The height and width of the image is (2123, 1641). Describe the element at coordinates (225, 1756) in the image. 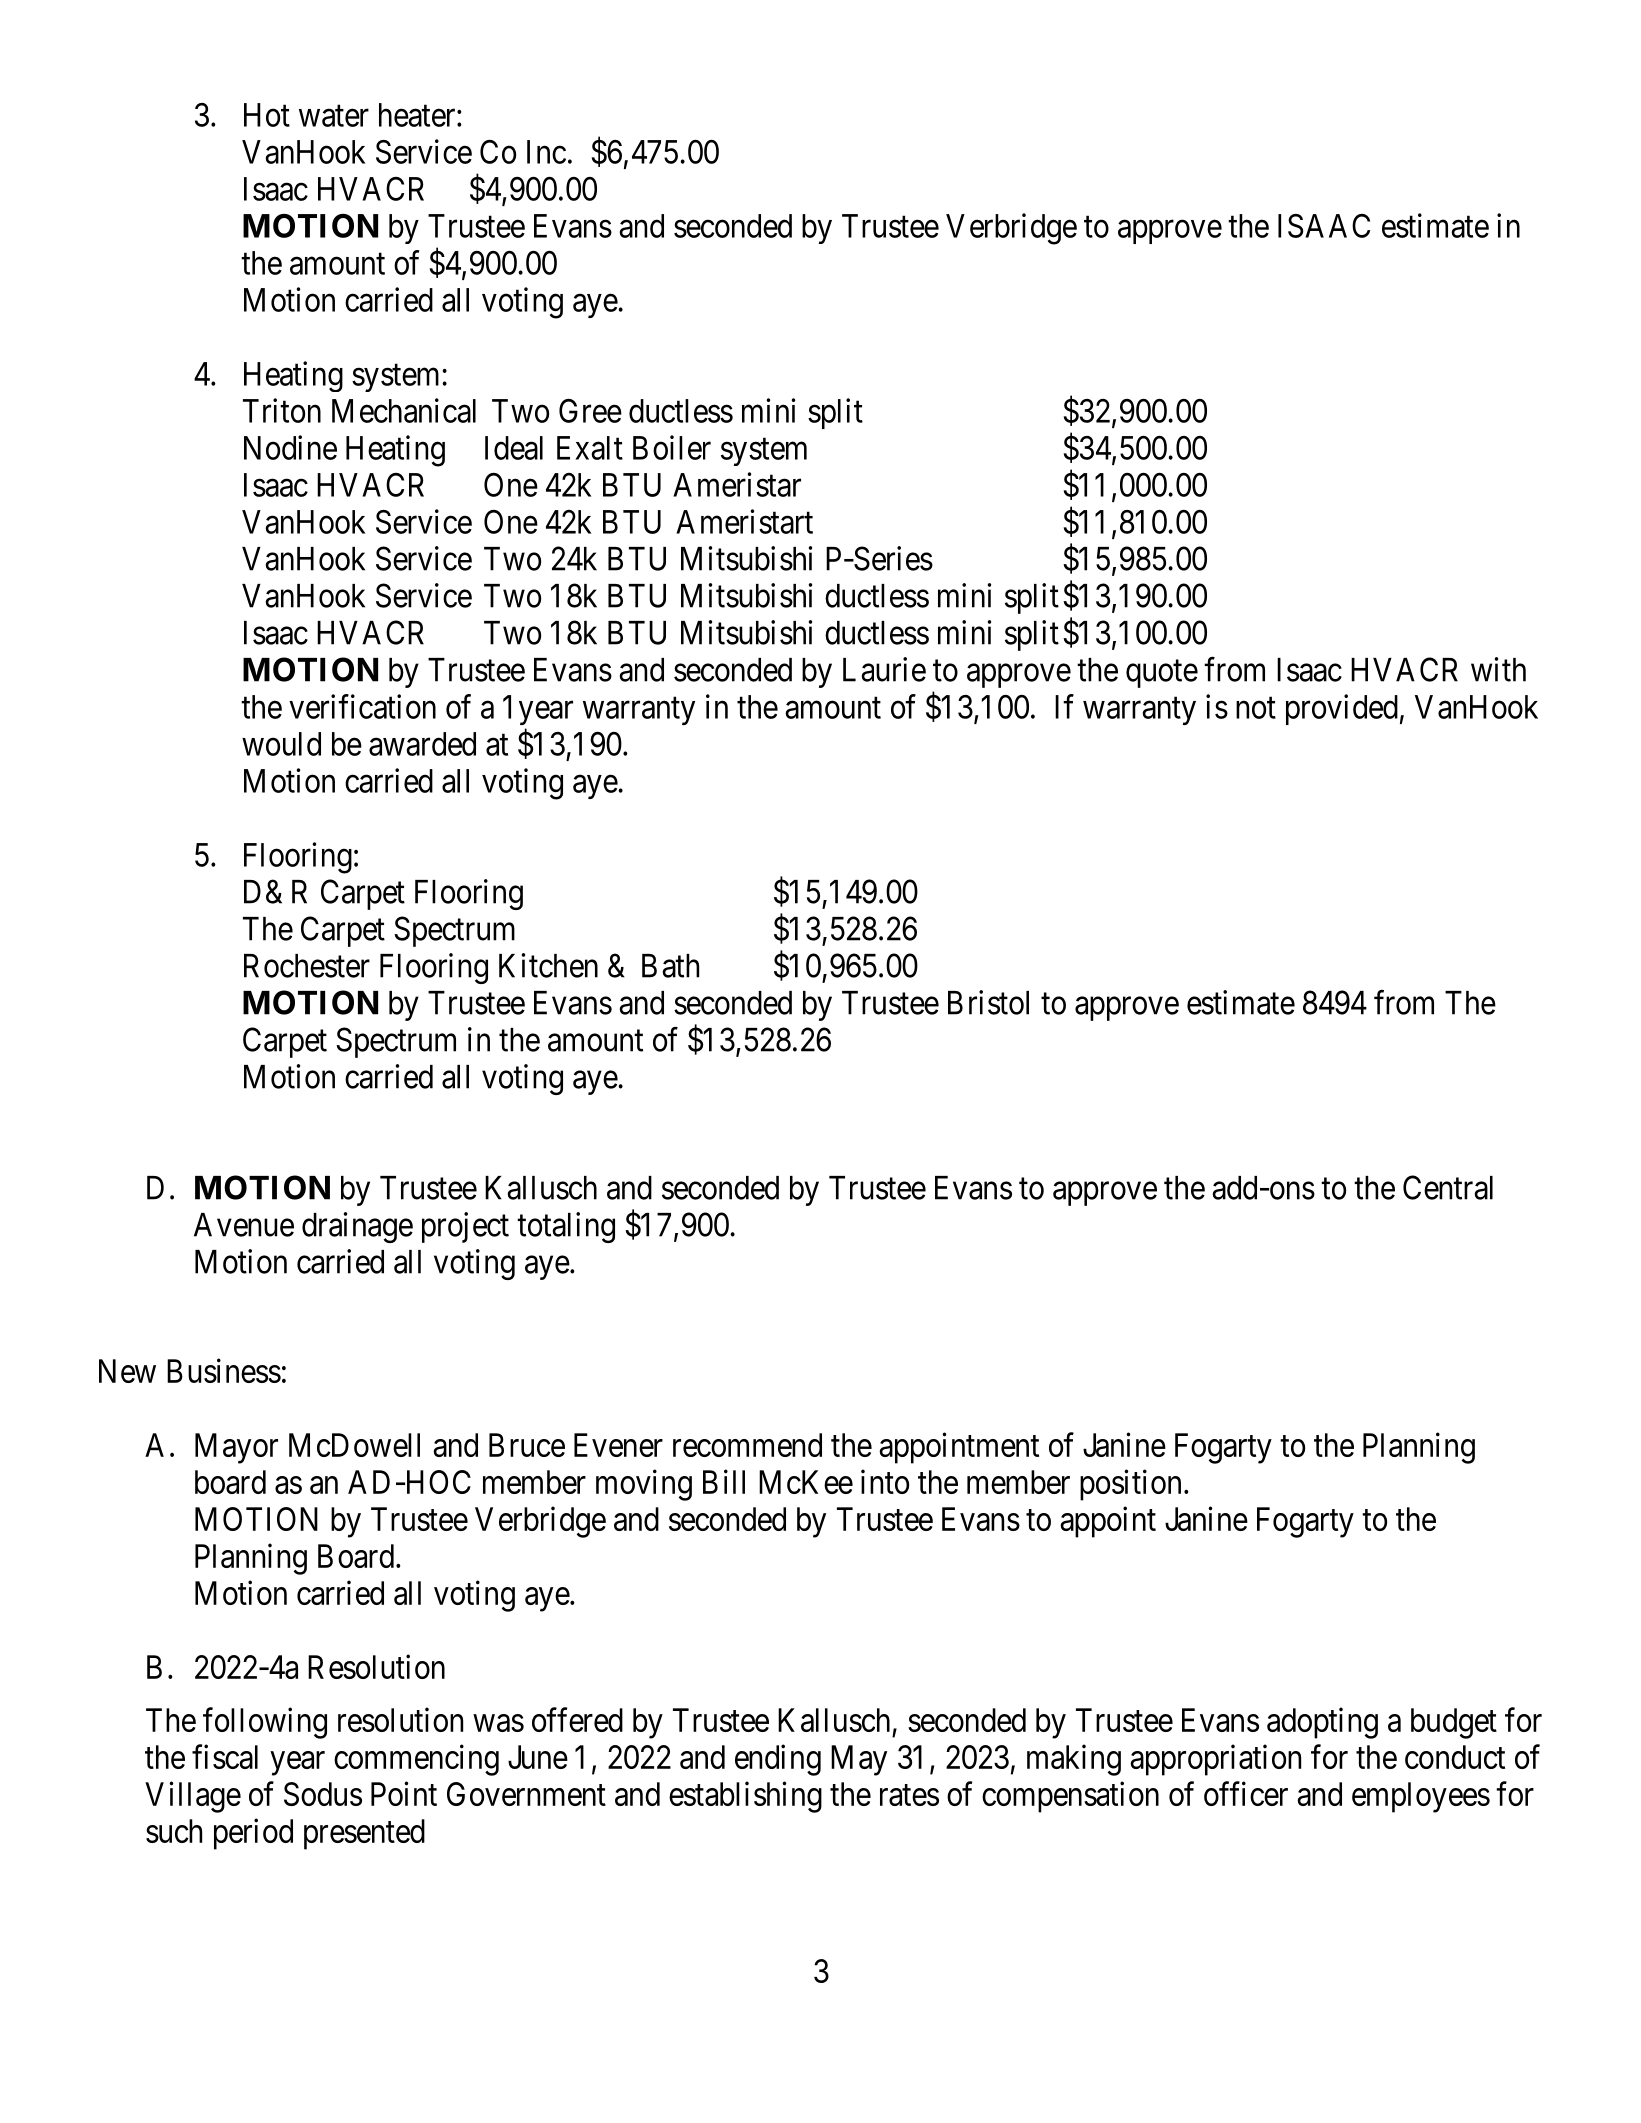

I see `fiscal` at that location.
